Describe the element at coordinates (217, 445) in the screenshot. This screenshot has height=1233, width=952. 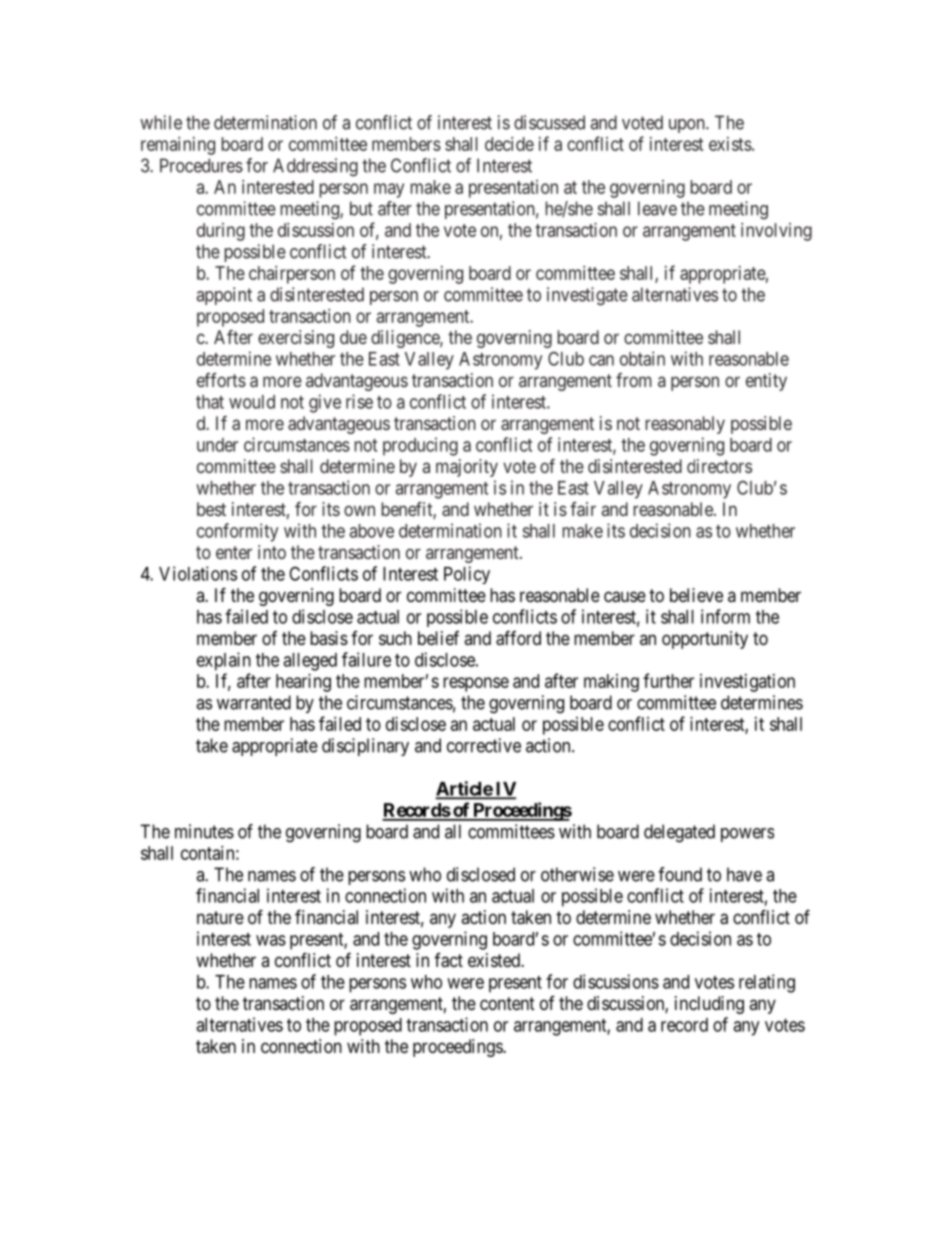
I see `under` at that location.
